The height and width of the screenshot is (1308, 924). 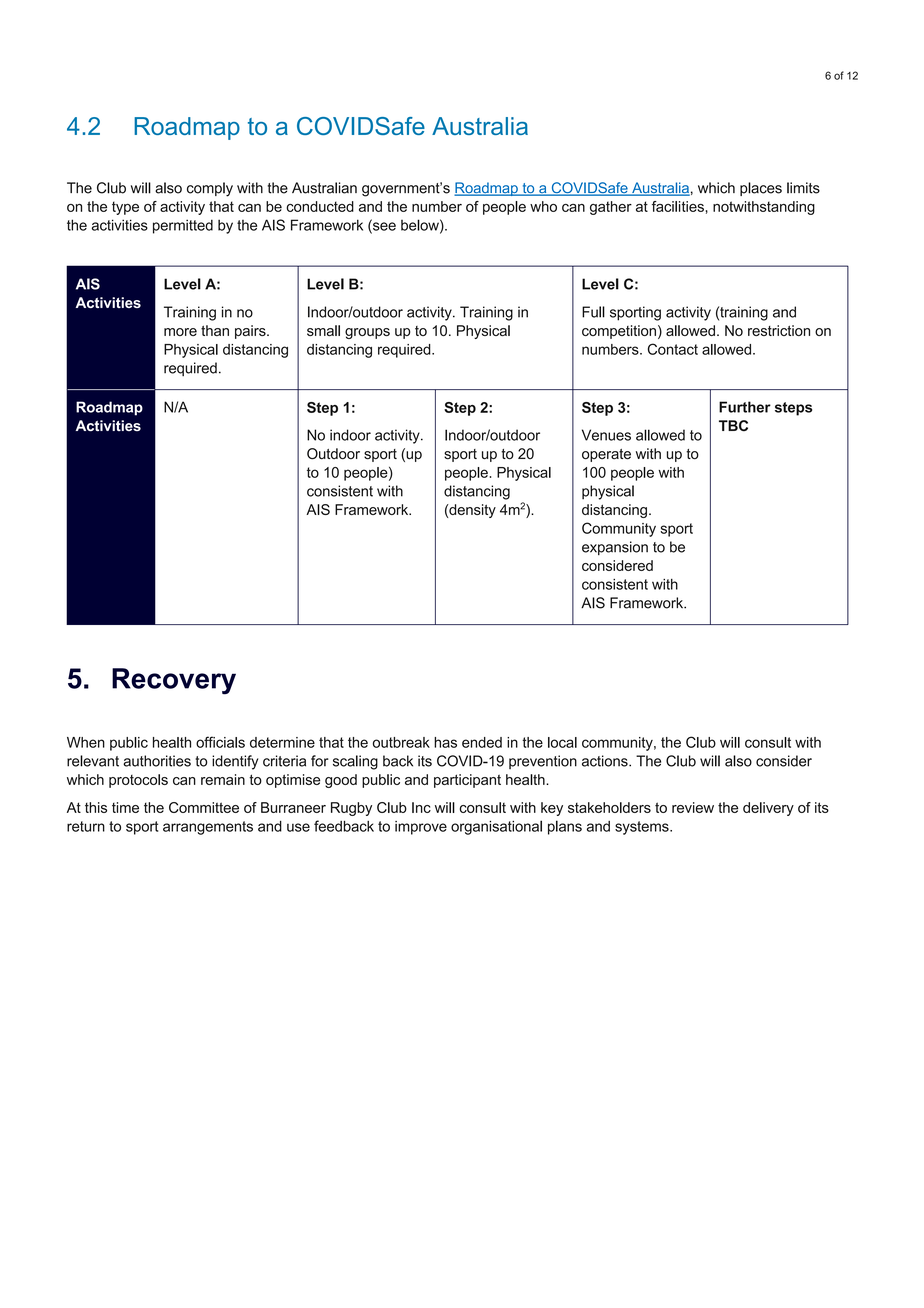 I want to click on permitted, so click(x=183, y=226).
